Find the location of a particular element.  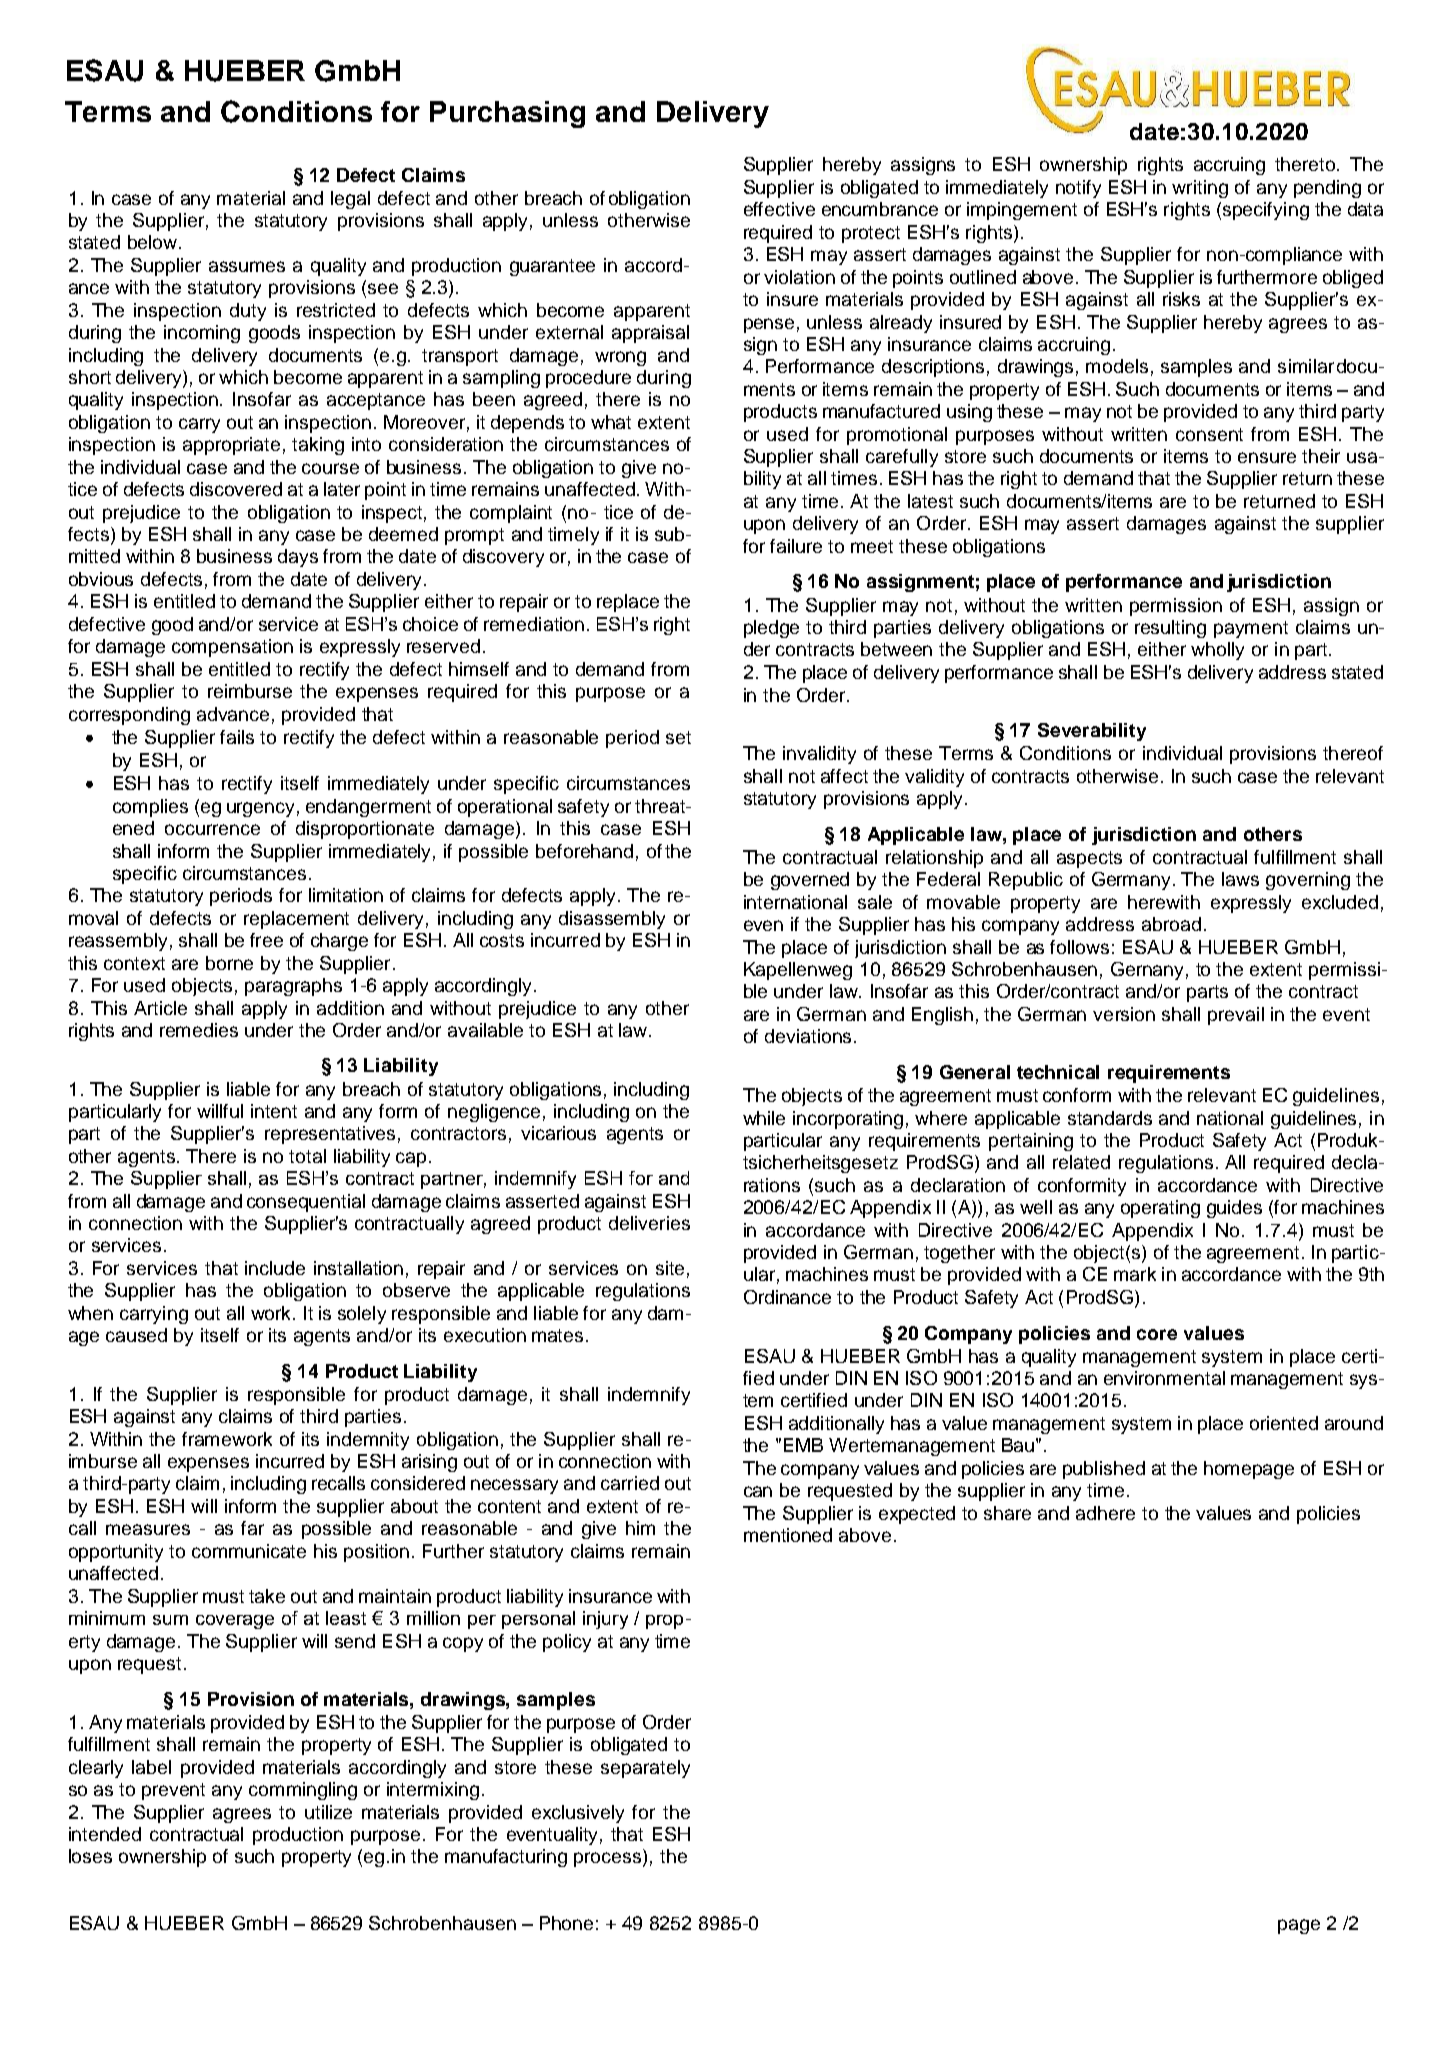

writing is located at coordinates (1200, 189).
